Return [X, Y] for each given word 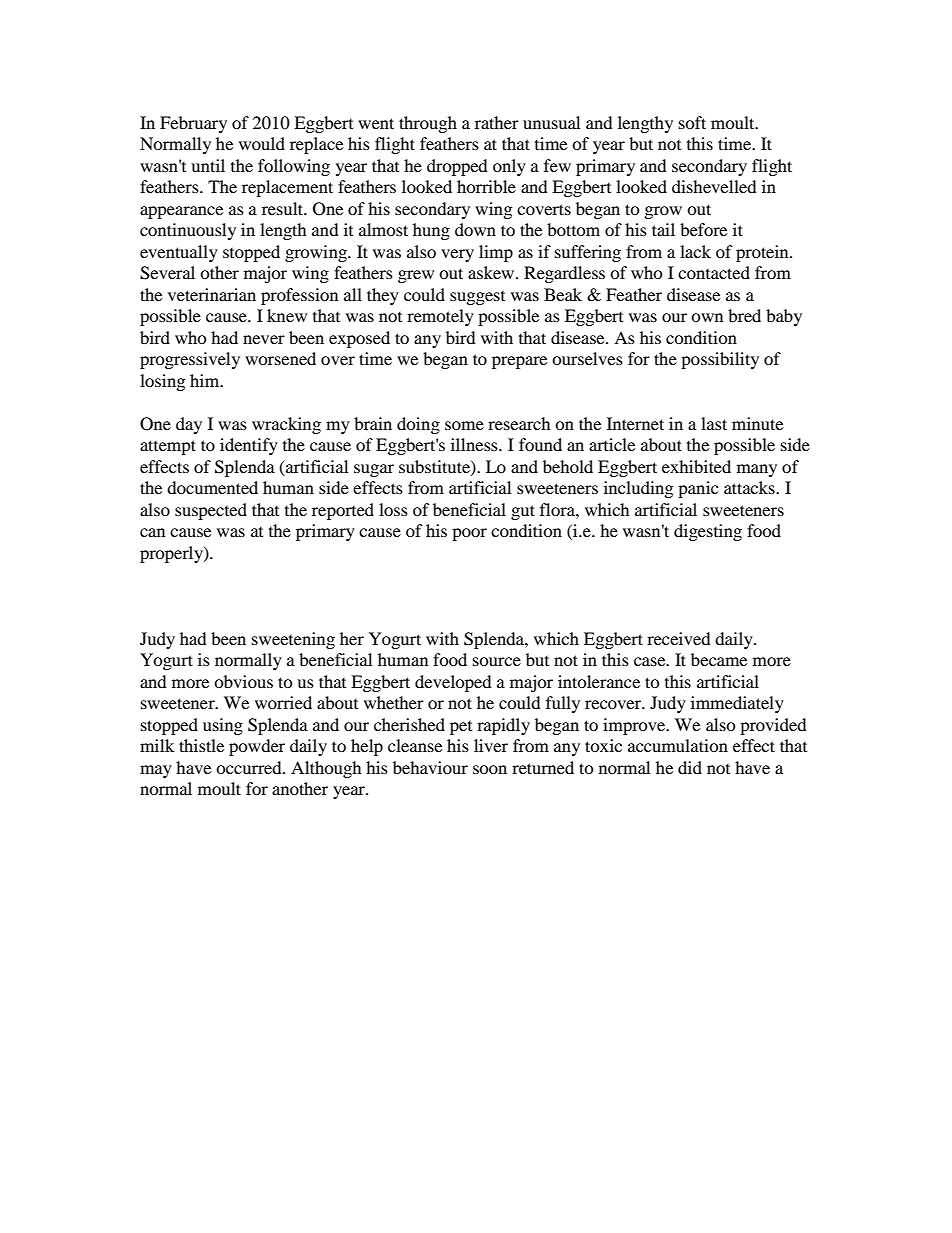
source [497, 661]
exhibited [696, 466]
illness [475, 444]
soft [692, 122]
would [262, 143]
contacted [714, 272]
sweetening [293, 640]
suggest [477, 298]
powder [257, 747]
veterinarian [212, 294]
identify [249, 446]
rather [497, 122]
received [679, 638]
